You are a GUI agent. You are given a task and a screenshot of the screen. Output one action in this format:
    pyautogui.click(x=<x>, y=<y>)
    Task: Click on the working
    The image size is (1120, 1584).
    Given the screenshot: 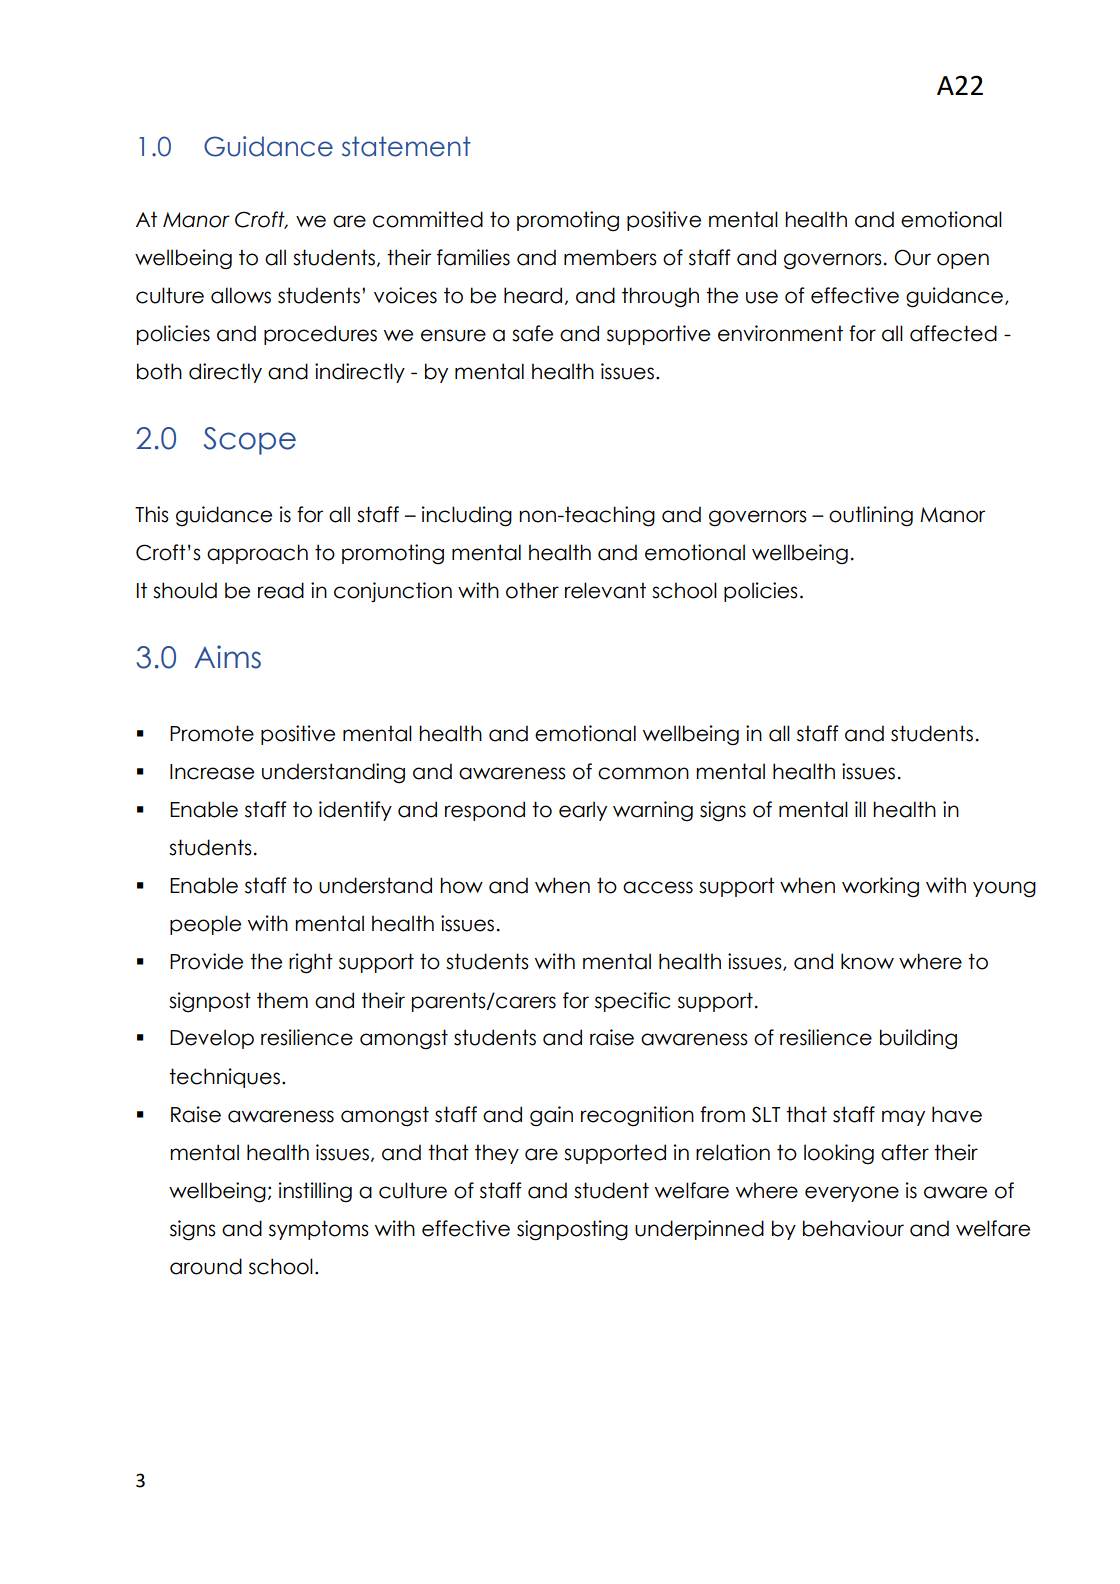 What is the action you would take?
    pyautogui.click(x=880, y=887)
